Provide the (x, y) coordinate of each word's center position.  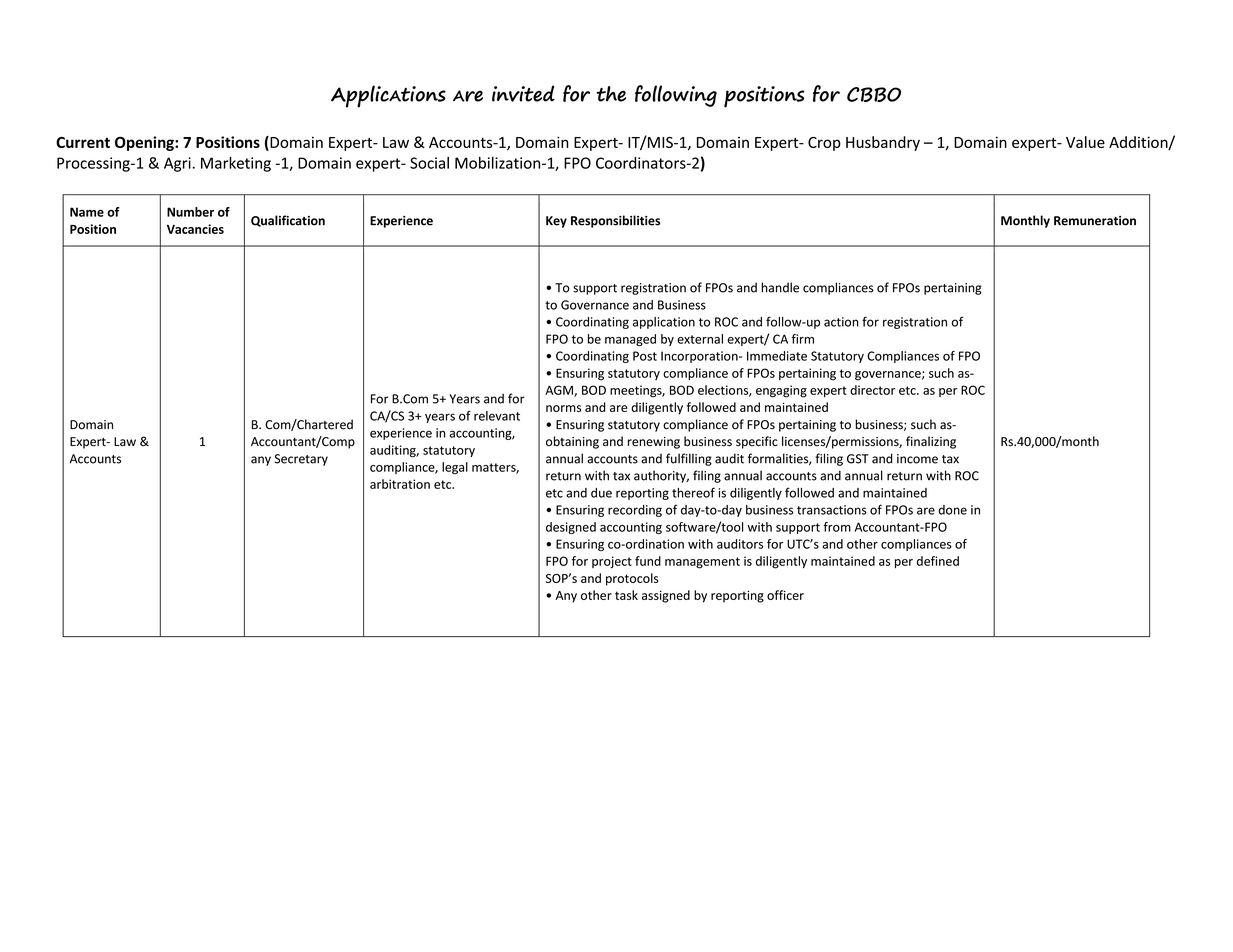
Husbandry (883, 143)
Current (83, 142)
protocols (632, 579)
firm (803, 339)
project (612, 562)
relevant (497, 416)
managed (630, 340)
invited (523, 93)
